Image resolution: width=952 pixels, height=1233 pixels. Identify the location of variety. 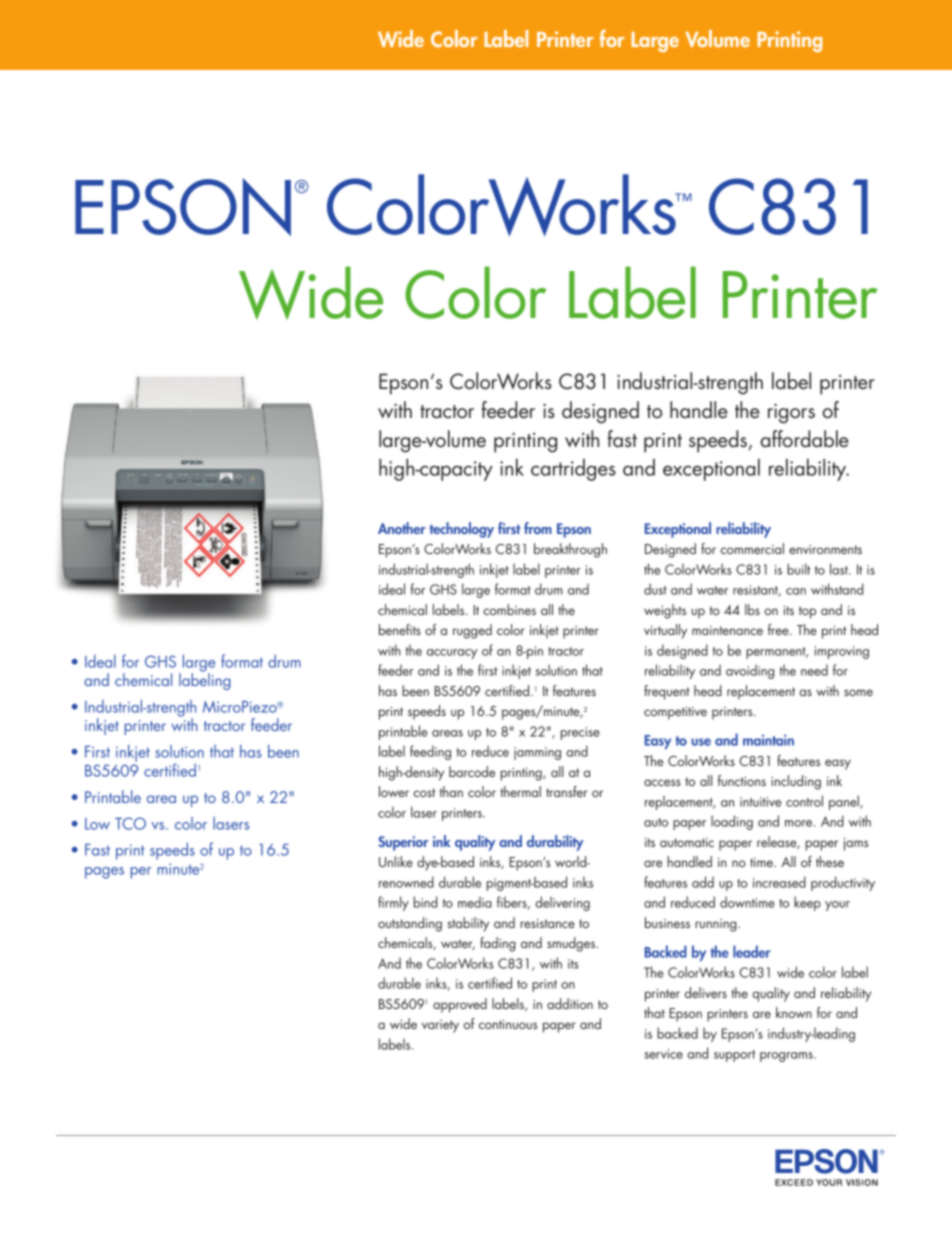
(440, 1026).
